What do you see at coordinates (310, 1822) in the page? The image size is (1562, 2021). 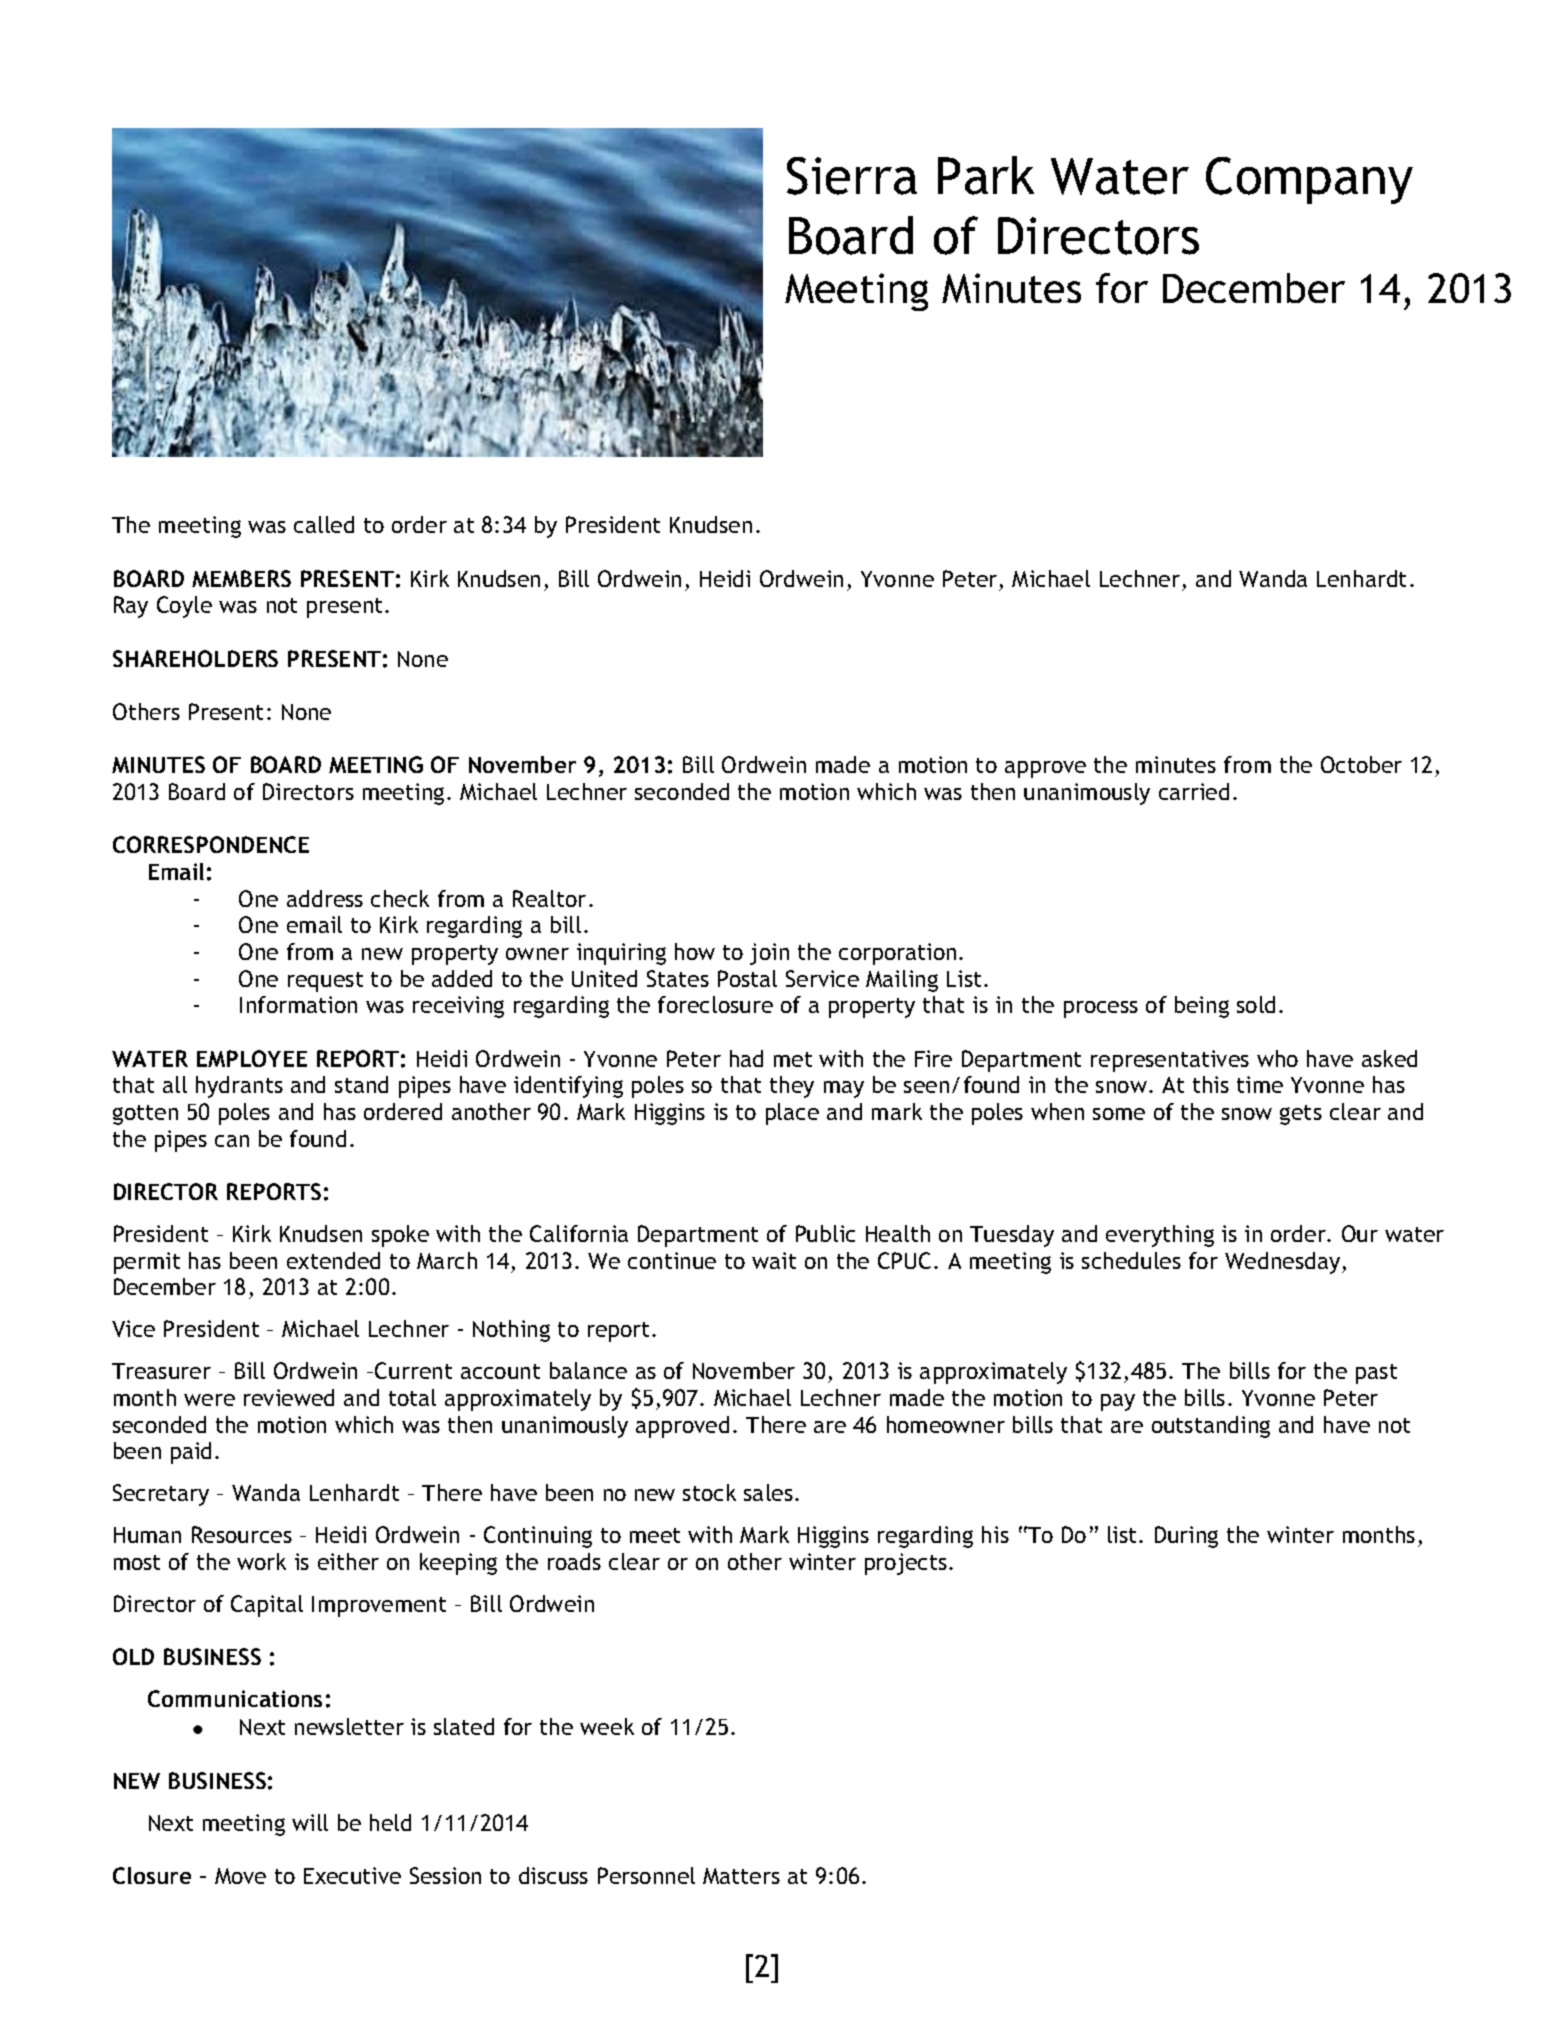 I see `will` at bounding box center [310, 1822].
